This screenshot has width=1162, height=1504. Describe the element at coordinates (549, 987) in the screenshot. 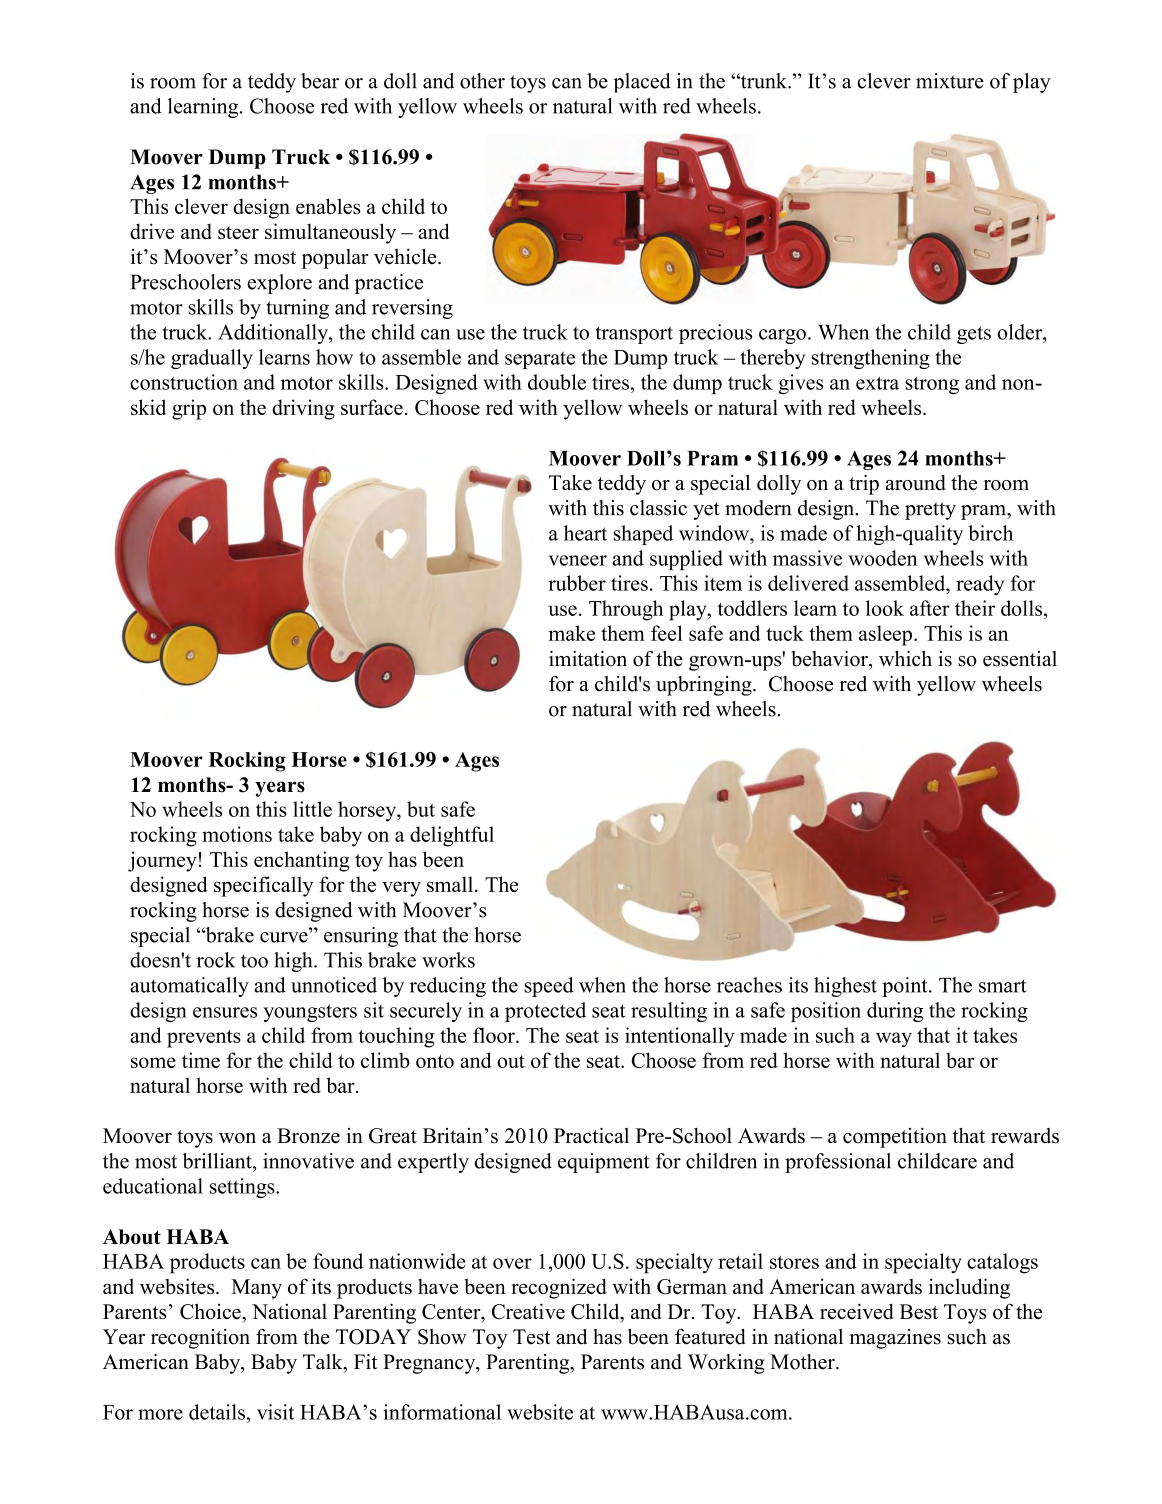

I see `speed` at that location.
